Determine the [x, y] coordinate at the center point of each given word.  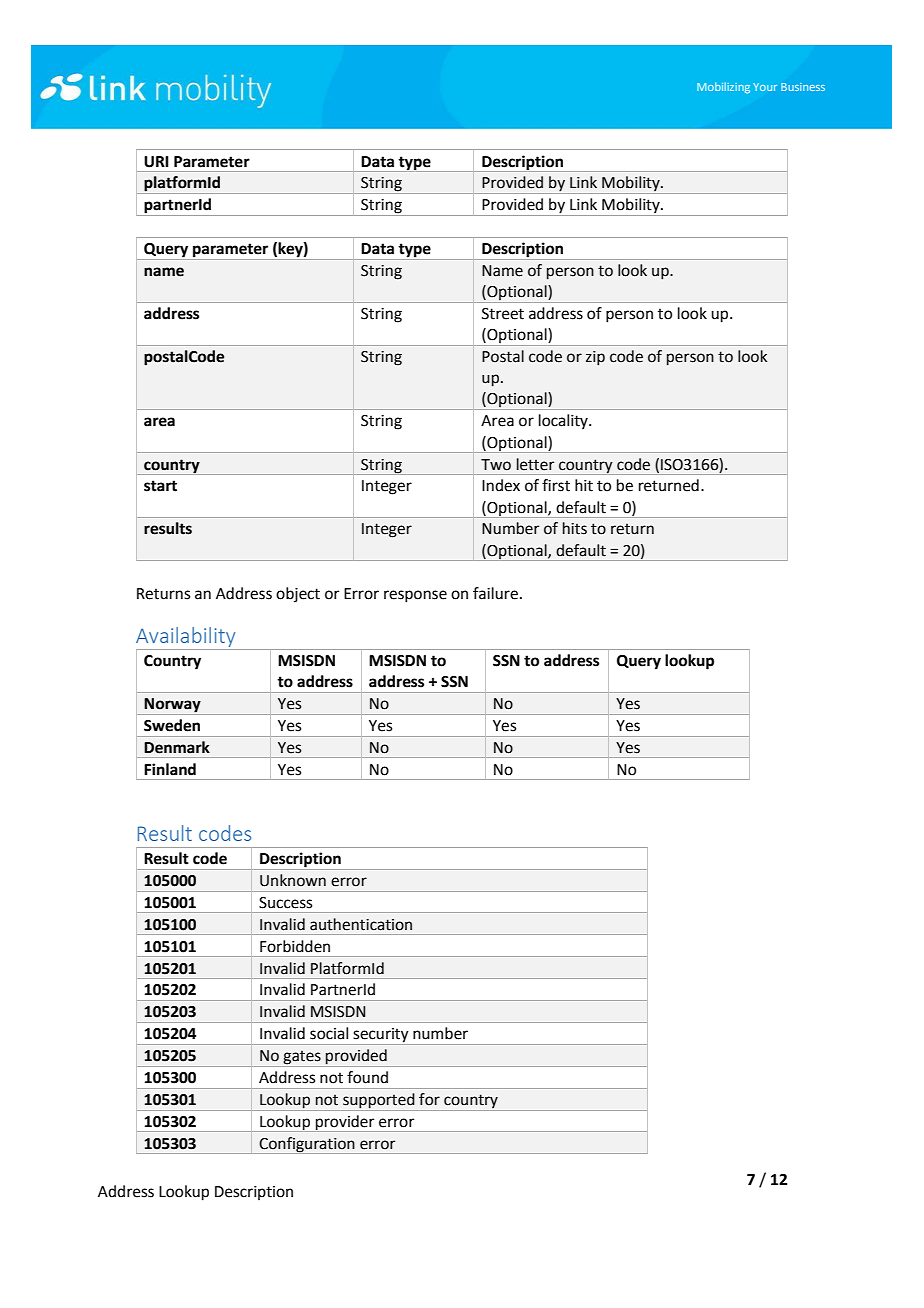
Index [501, 485]
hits [575, 528]
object [298, 595]
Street [503, 314]
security [381, 1036]
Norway [173, 706]
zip [595, 358]
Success [285, 903]
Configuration [307, 1145]
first [556, 485]
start [160, 486]
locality [564, 421]
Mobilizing [723, 88]
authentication [361, 924]
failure [495, 593]
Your [765, 87]
